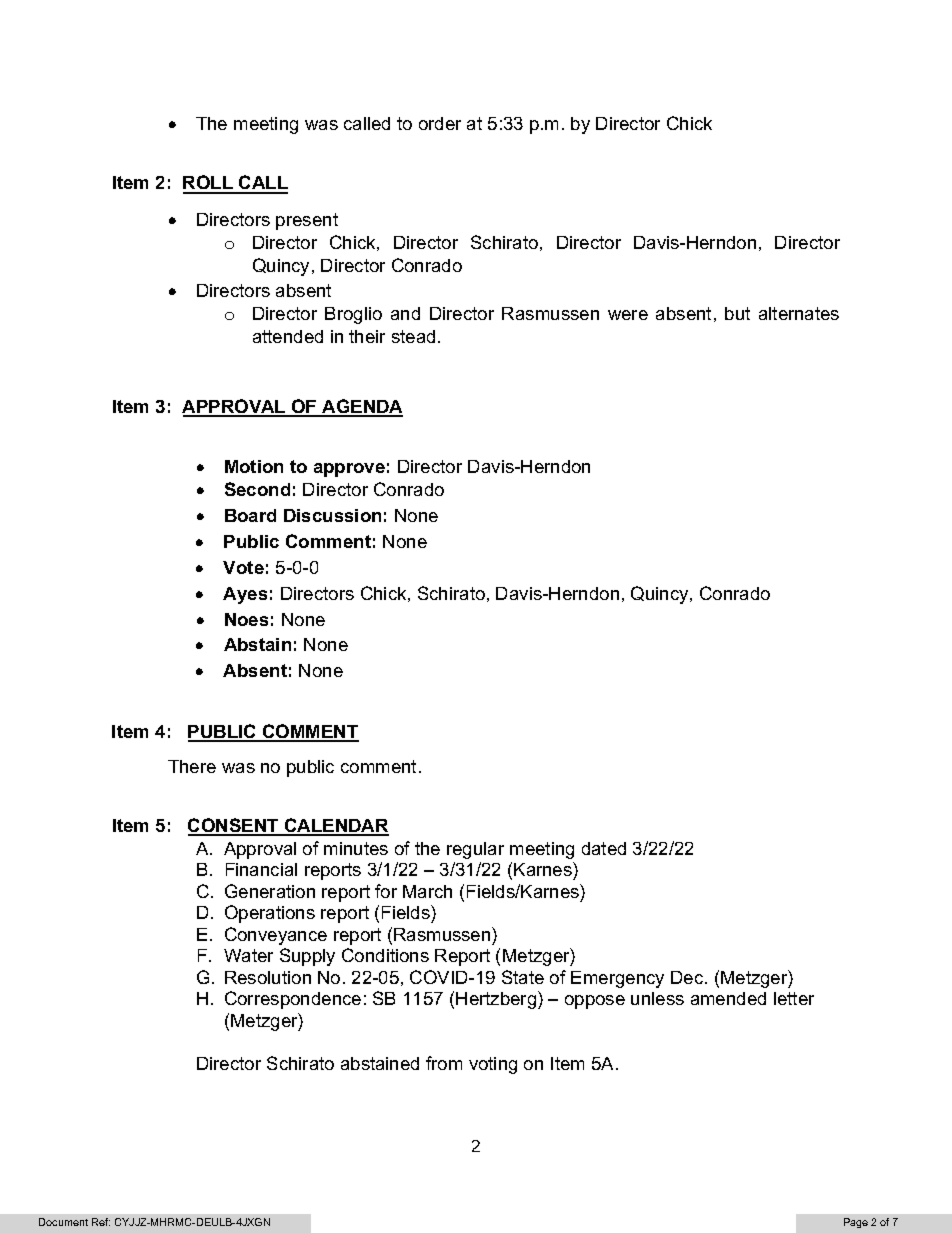  I want to click on AGENDA, so click(361, 407).
